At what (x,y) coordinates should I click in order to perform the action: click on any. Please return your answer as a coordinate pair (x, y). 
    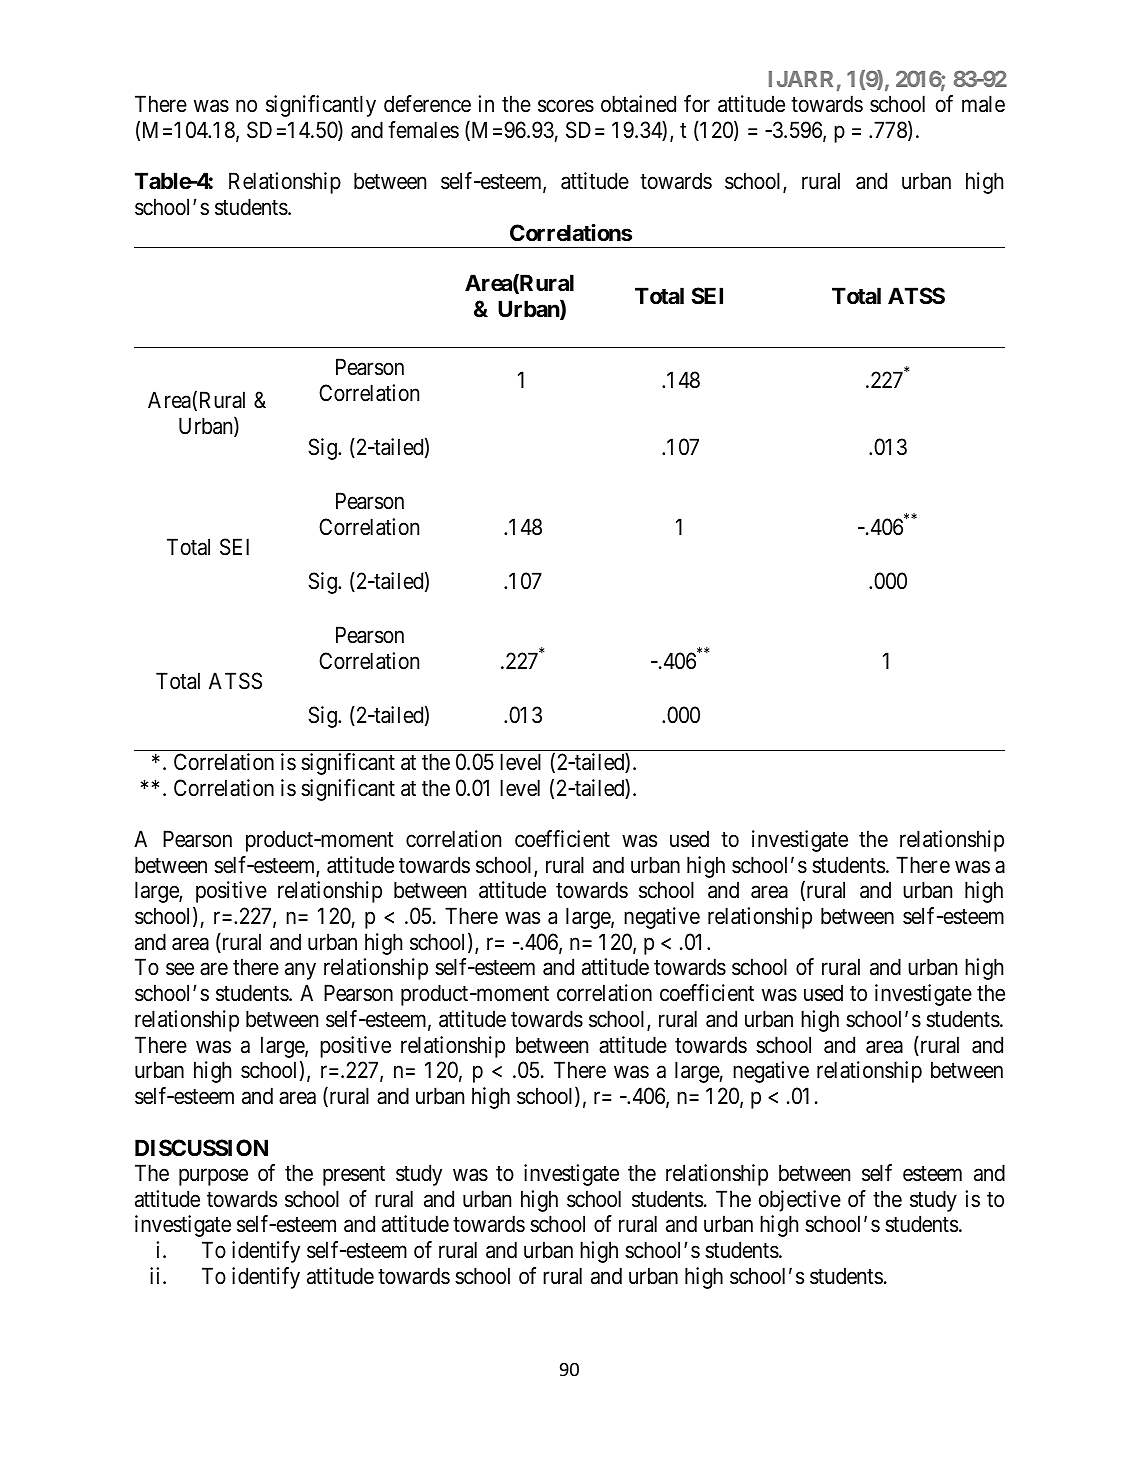
    Looking at the image, I should click on (300, 971).
